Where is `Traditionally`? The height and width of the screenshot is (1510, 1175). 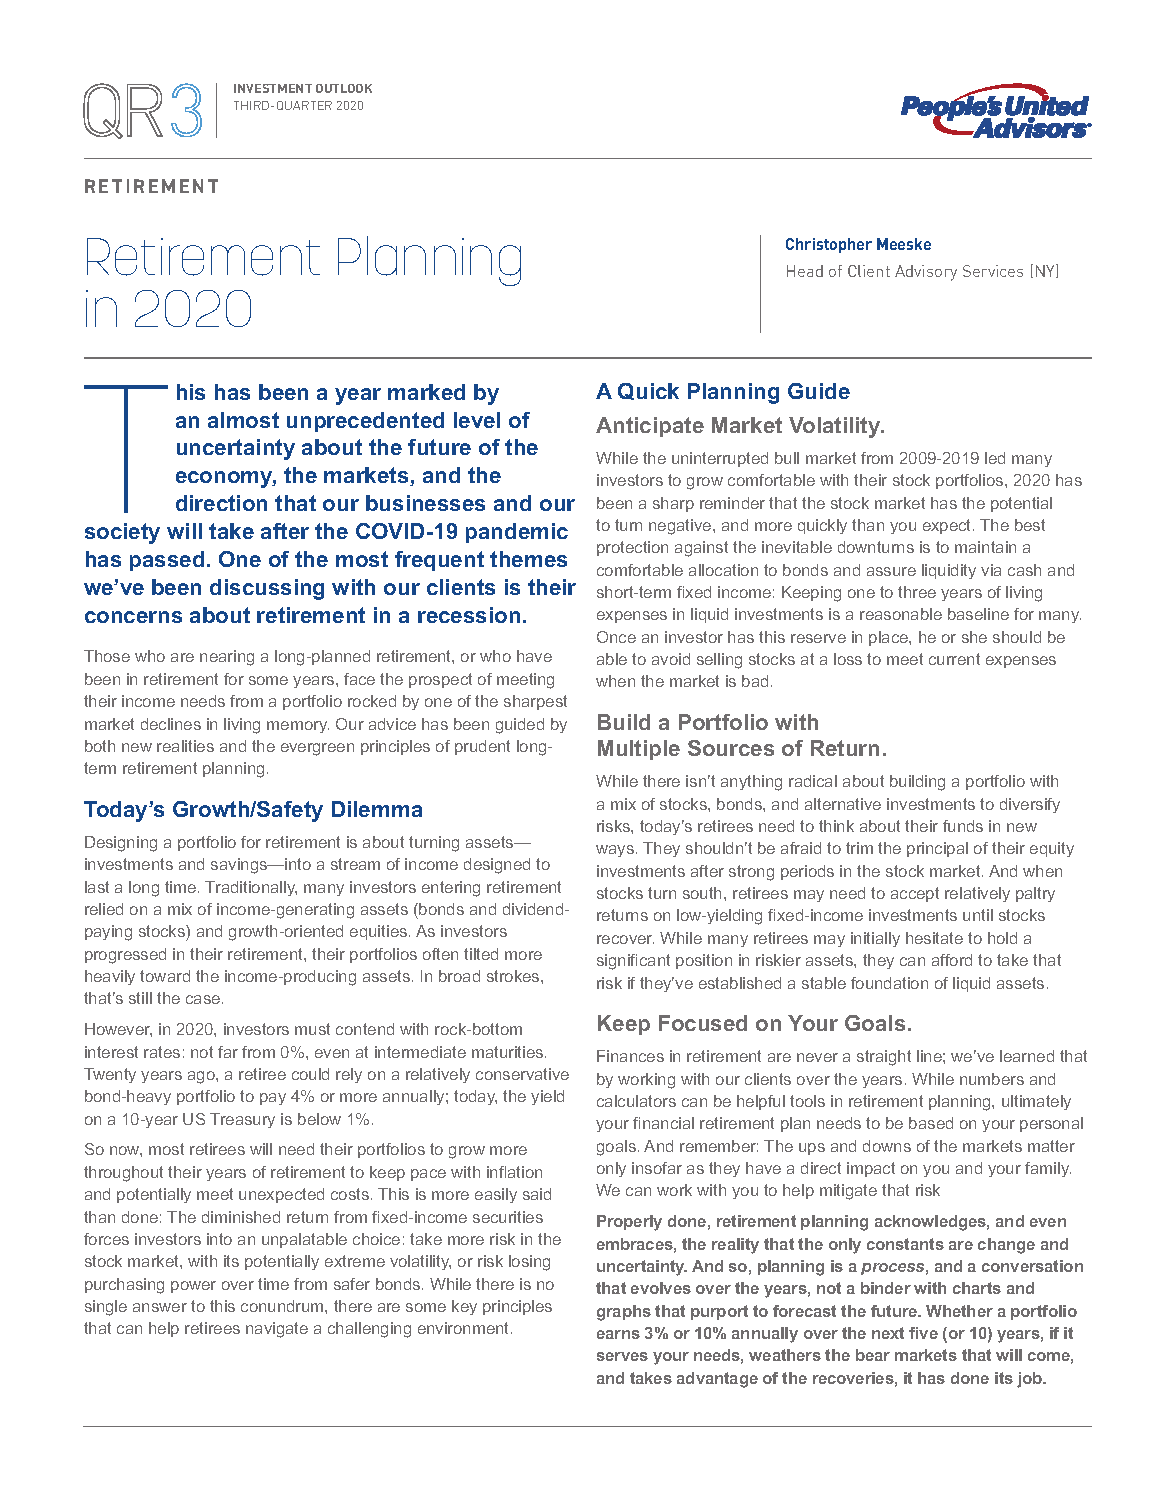
Traditionally is located at coordinates (251, 888).
